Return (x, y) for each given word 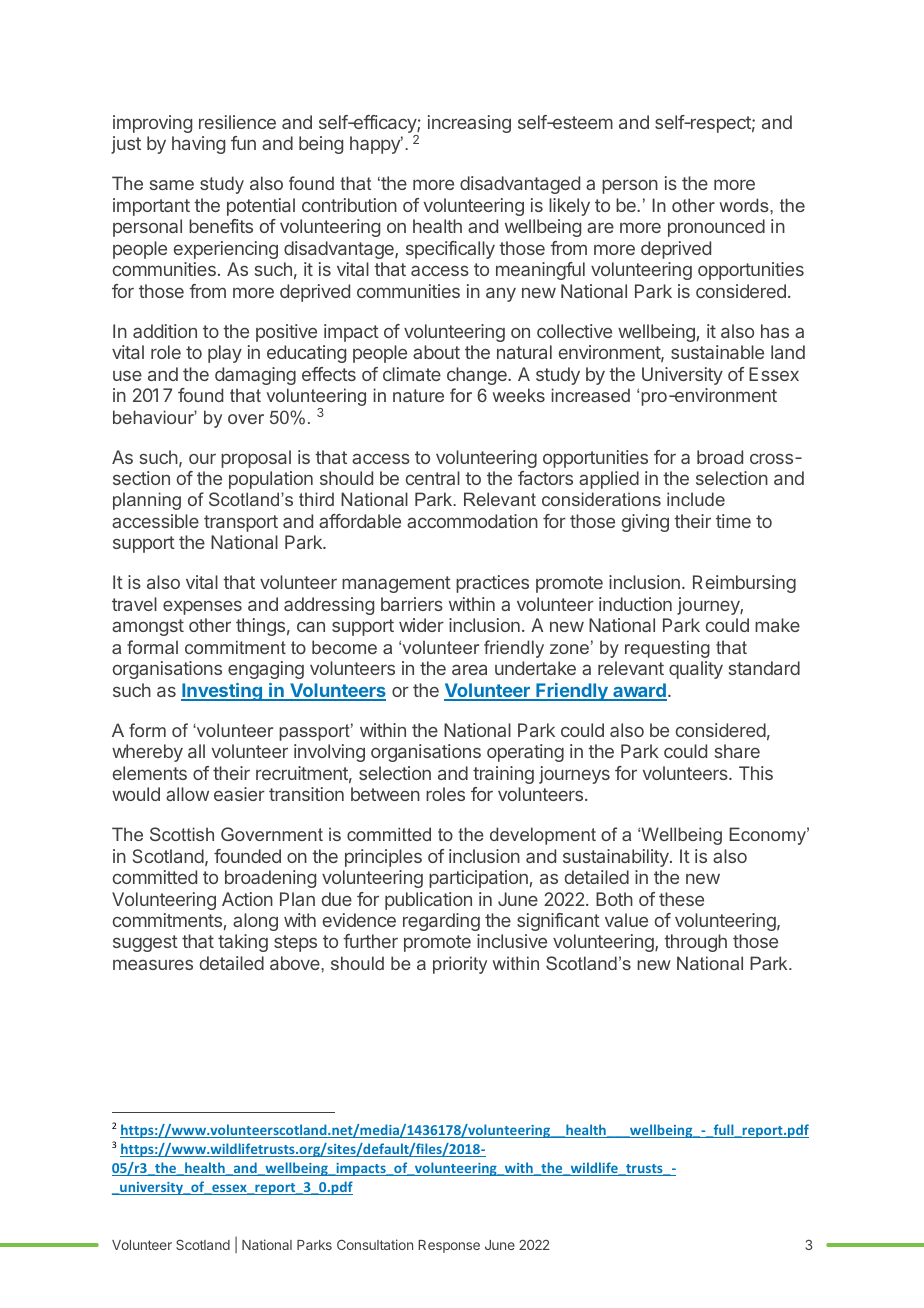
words (745, 205)
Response (449, 1246)
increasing (469, 124)
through (695, 943)
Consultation (375, 1244)
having (198, 145)
